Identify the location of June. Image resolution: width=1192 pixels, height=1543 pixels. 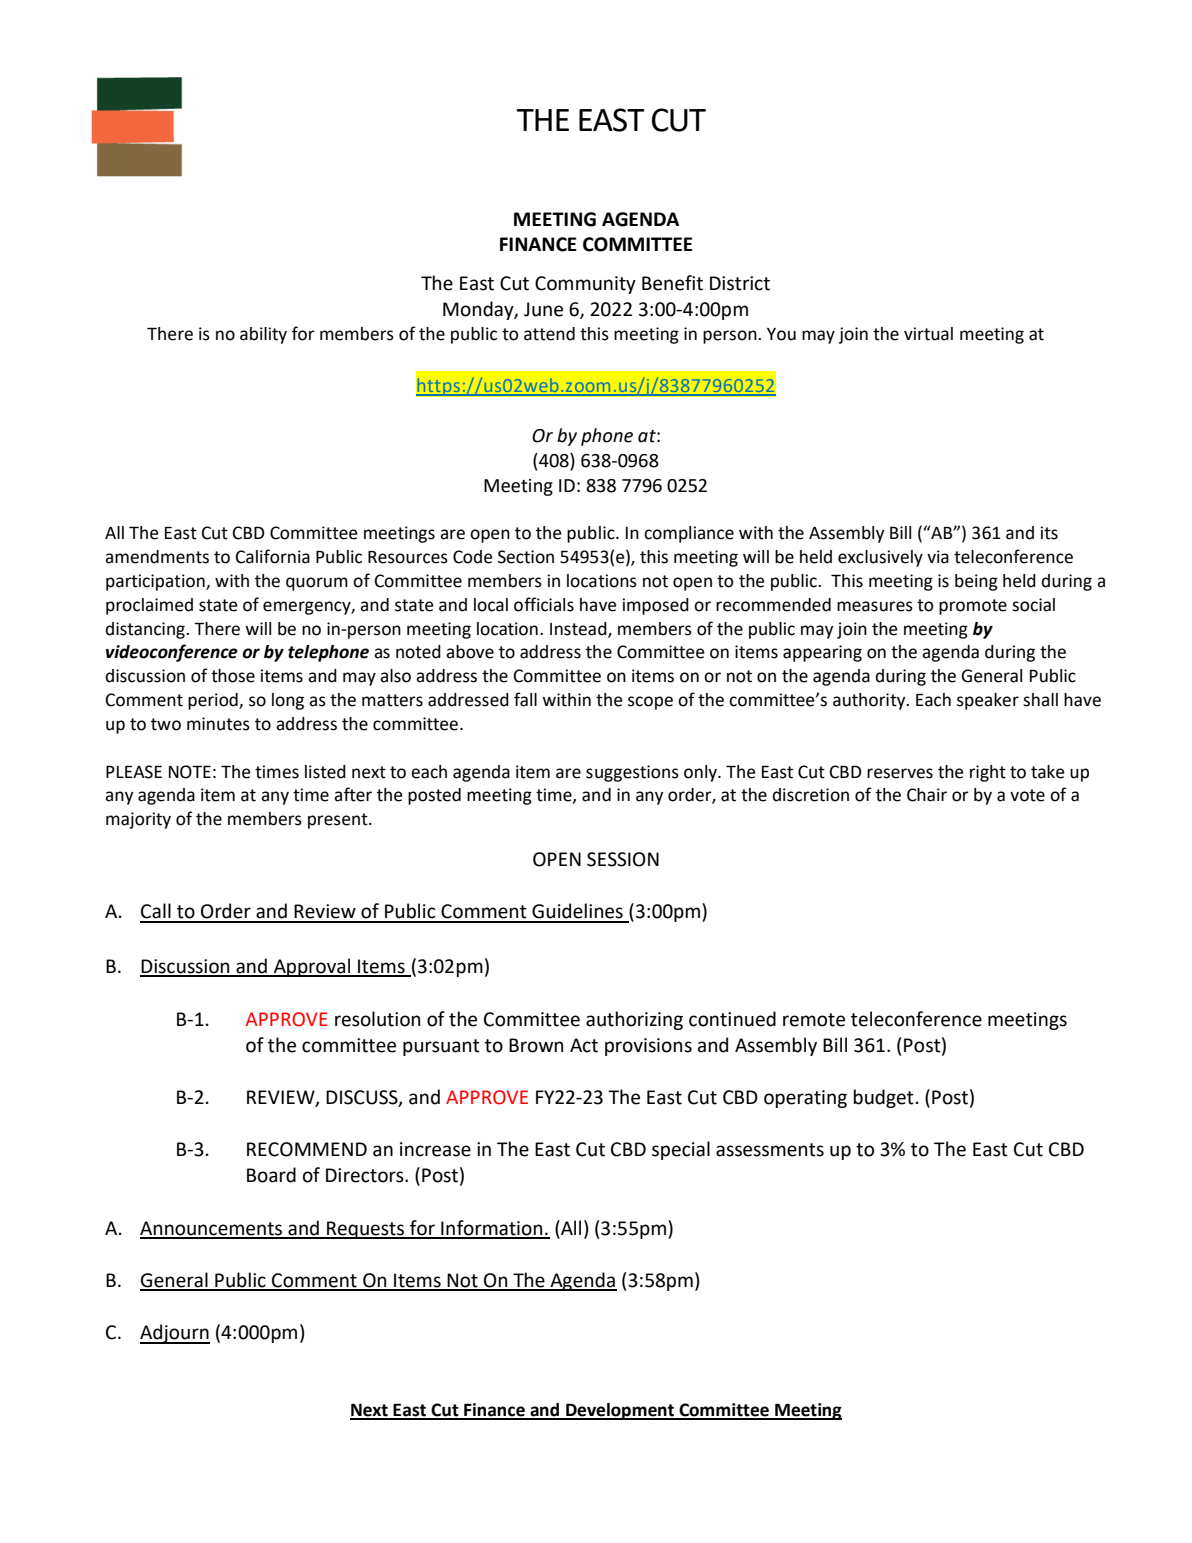
(543, 309).
